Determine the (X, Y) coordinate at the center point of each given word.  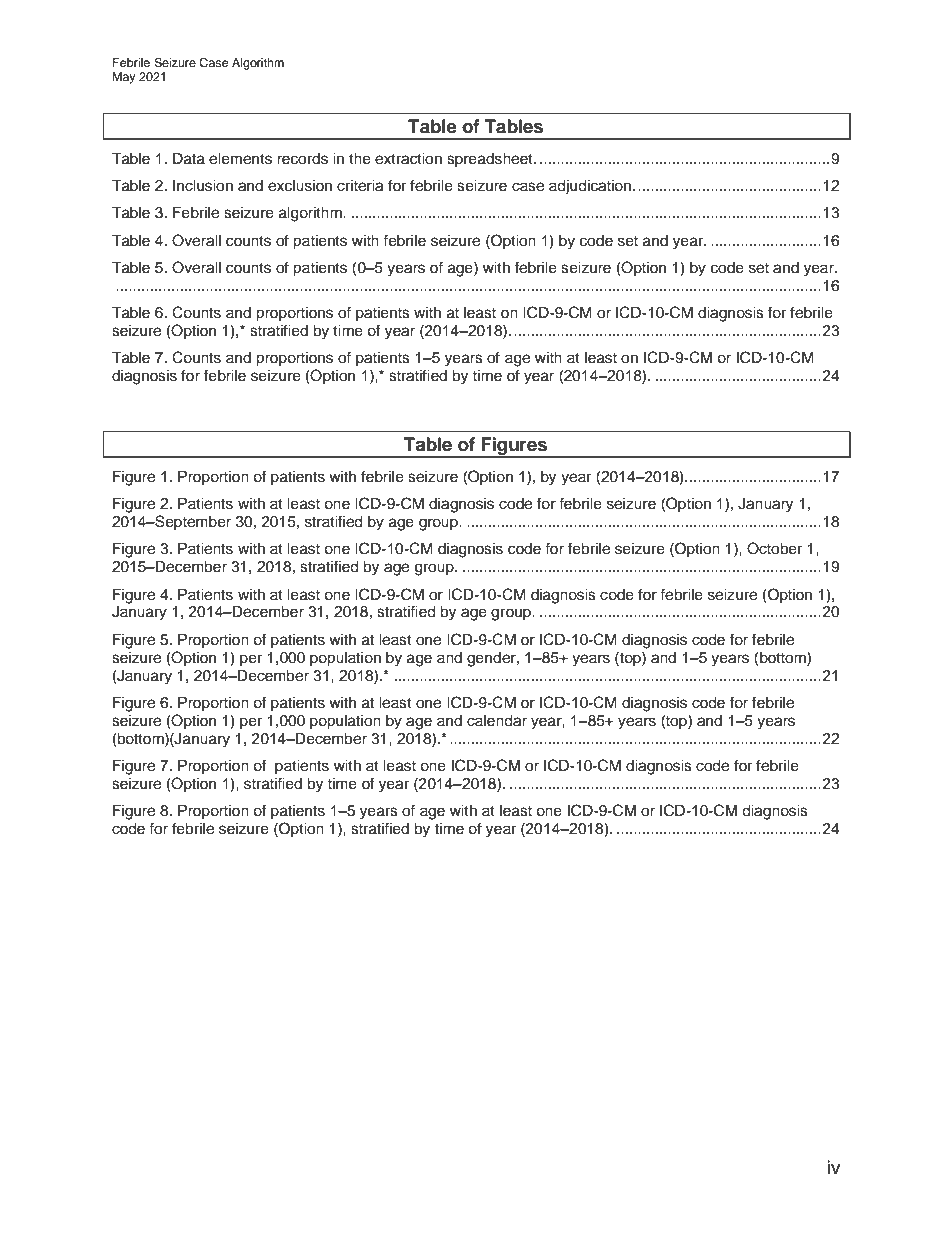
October (774, 548)
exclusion (300, 186)
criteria (360, 186)
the (360, 159)
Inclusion (203, 186)
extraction (408, 159)
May (124, 78)
